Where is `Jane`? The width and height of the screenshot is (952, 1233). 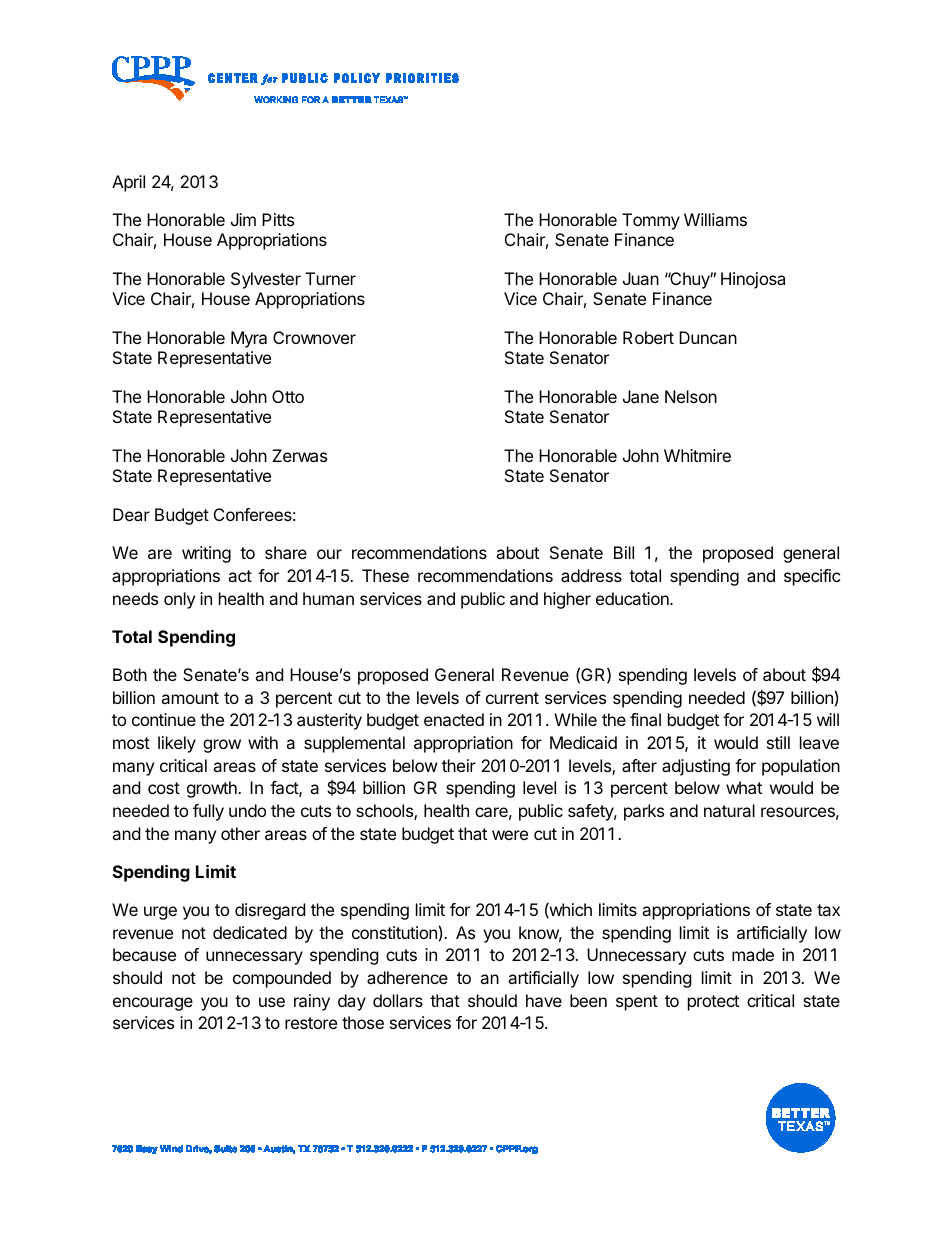
Jane is located at coordinates (641, 396).
